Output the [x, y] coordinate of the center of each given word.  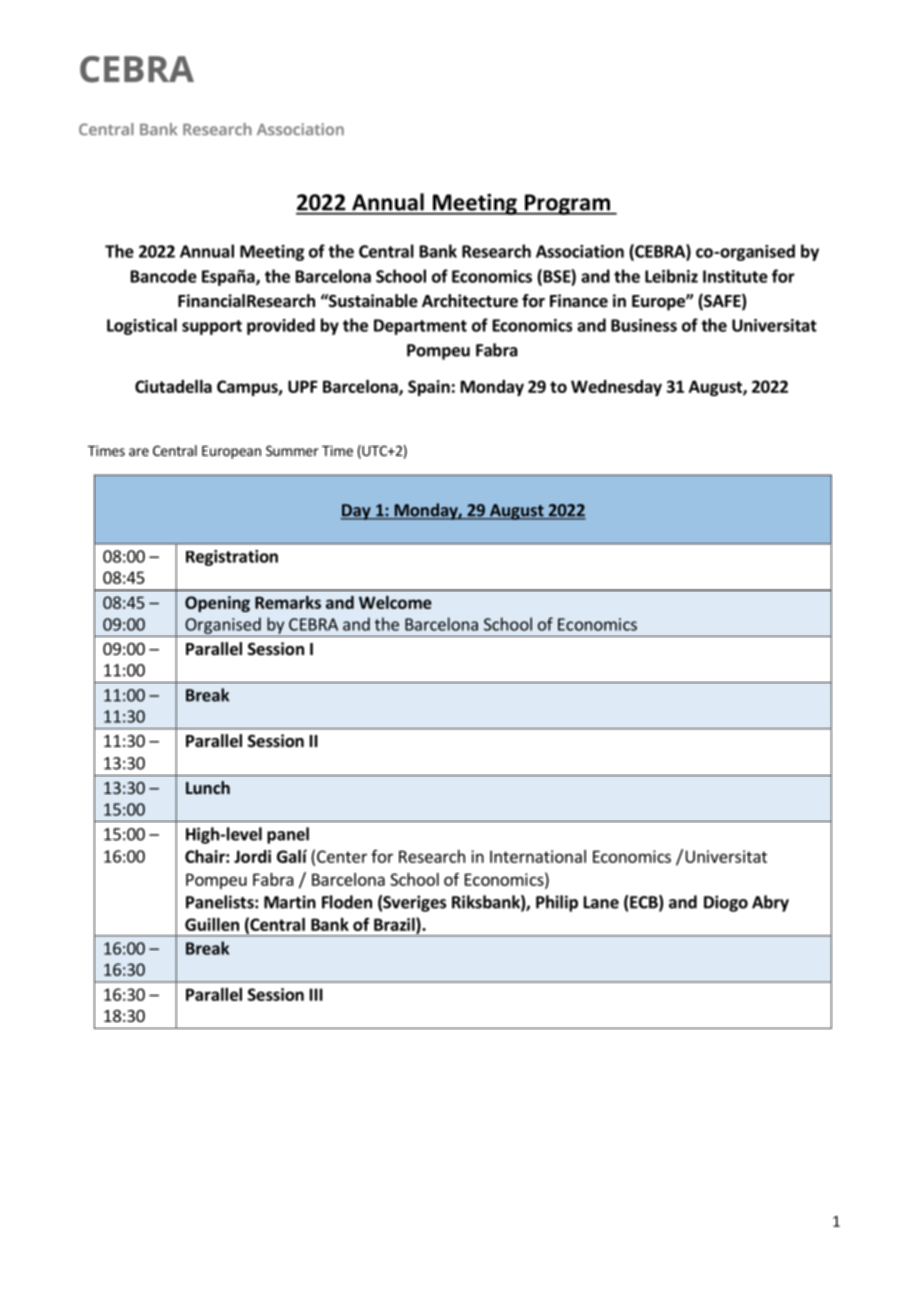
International [538, 856]
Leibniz [671, 276]
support [212, 327]
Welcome [395, 602]
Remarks [288, 602]
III [316, 994]
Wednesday [616, 388]
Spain [429, 388]
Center [342, 856]
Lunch [208, 787]
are [139, 452]
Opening [217, 604]
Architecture [470, 301]
